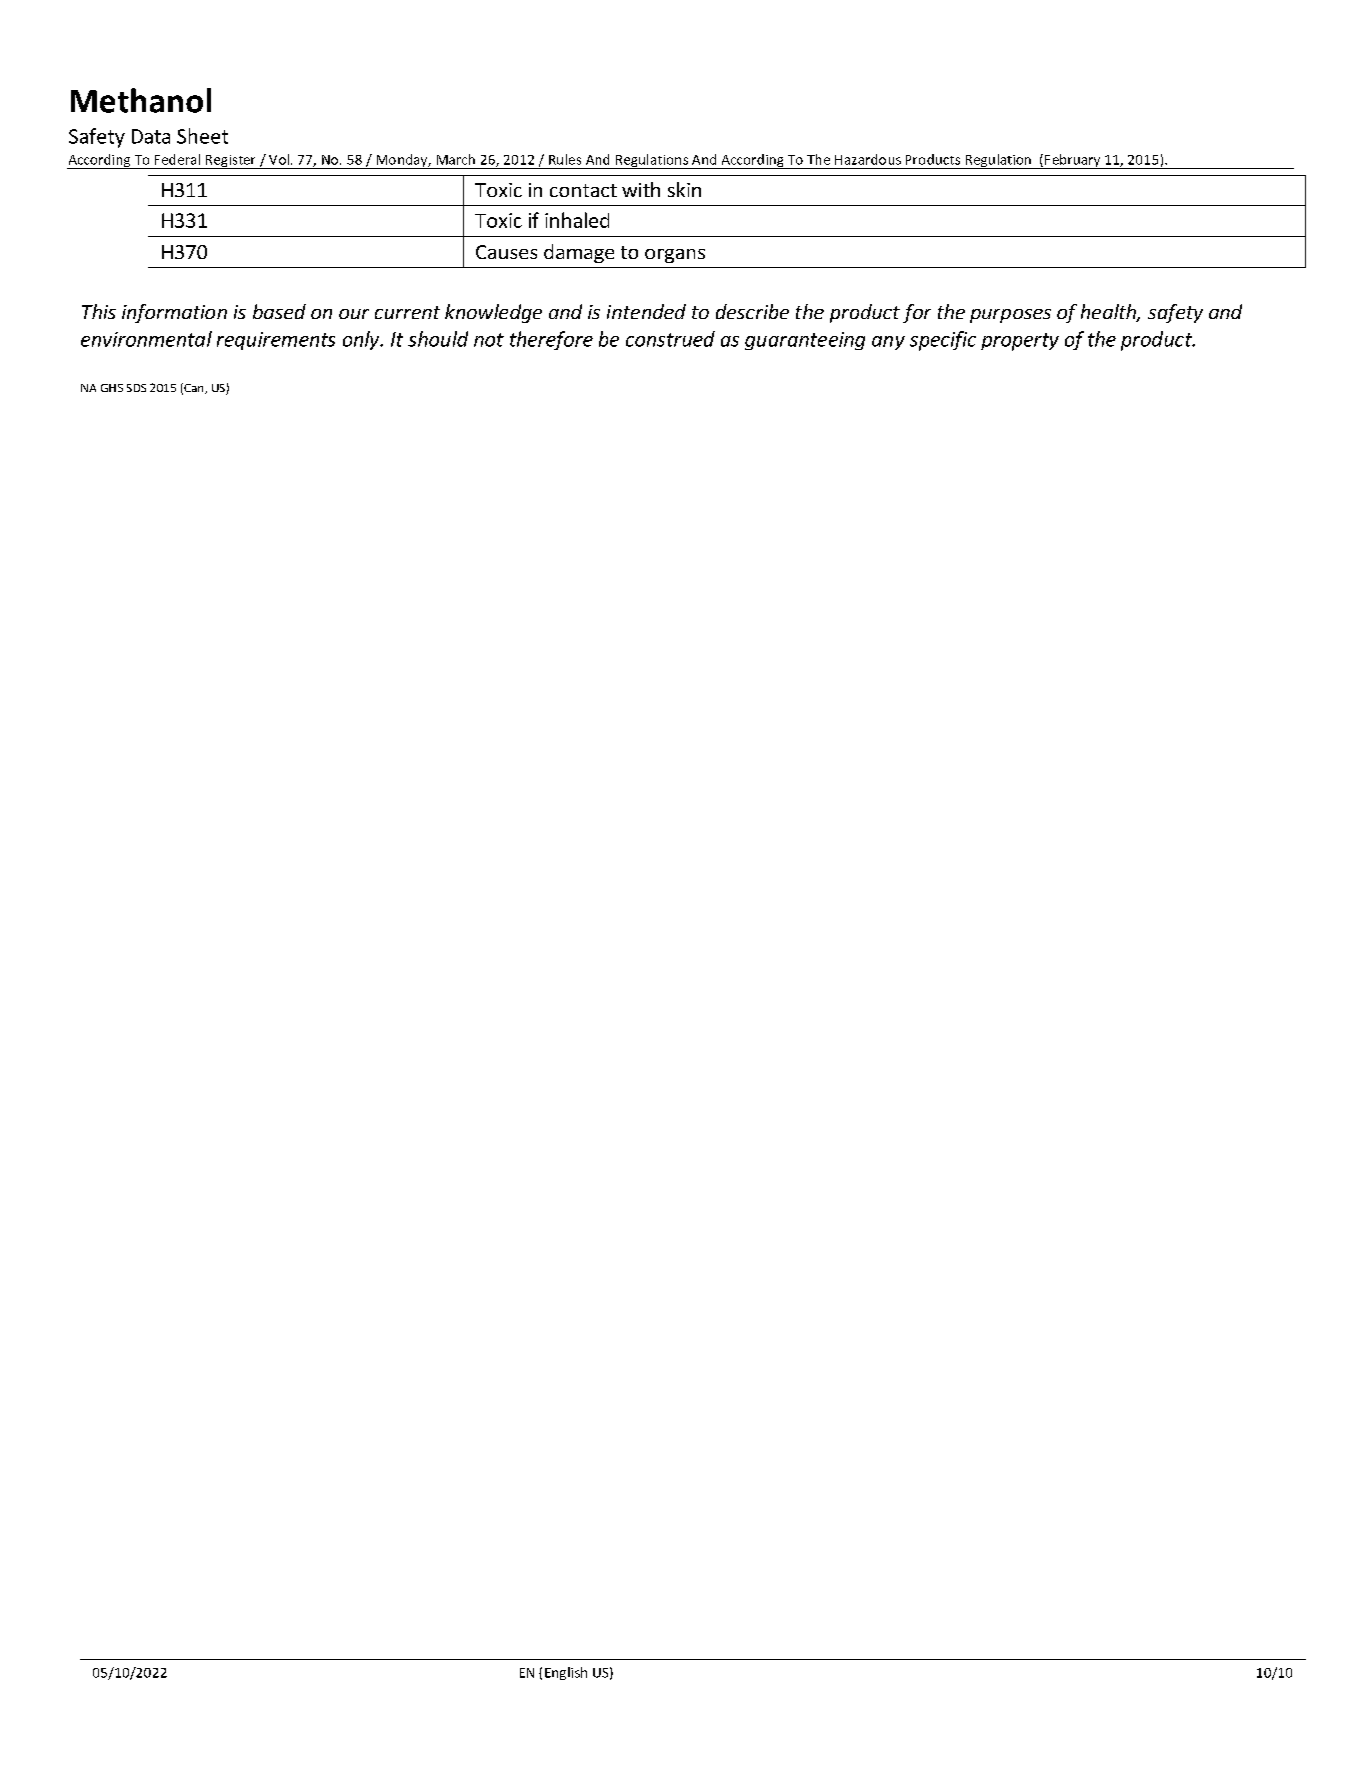 Image resolution: width=1364 pixels, height=1765 pixels. What do you see at coordinates (1073, 161) in the page?
I see `February` at bounding box center [1073, 161].
